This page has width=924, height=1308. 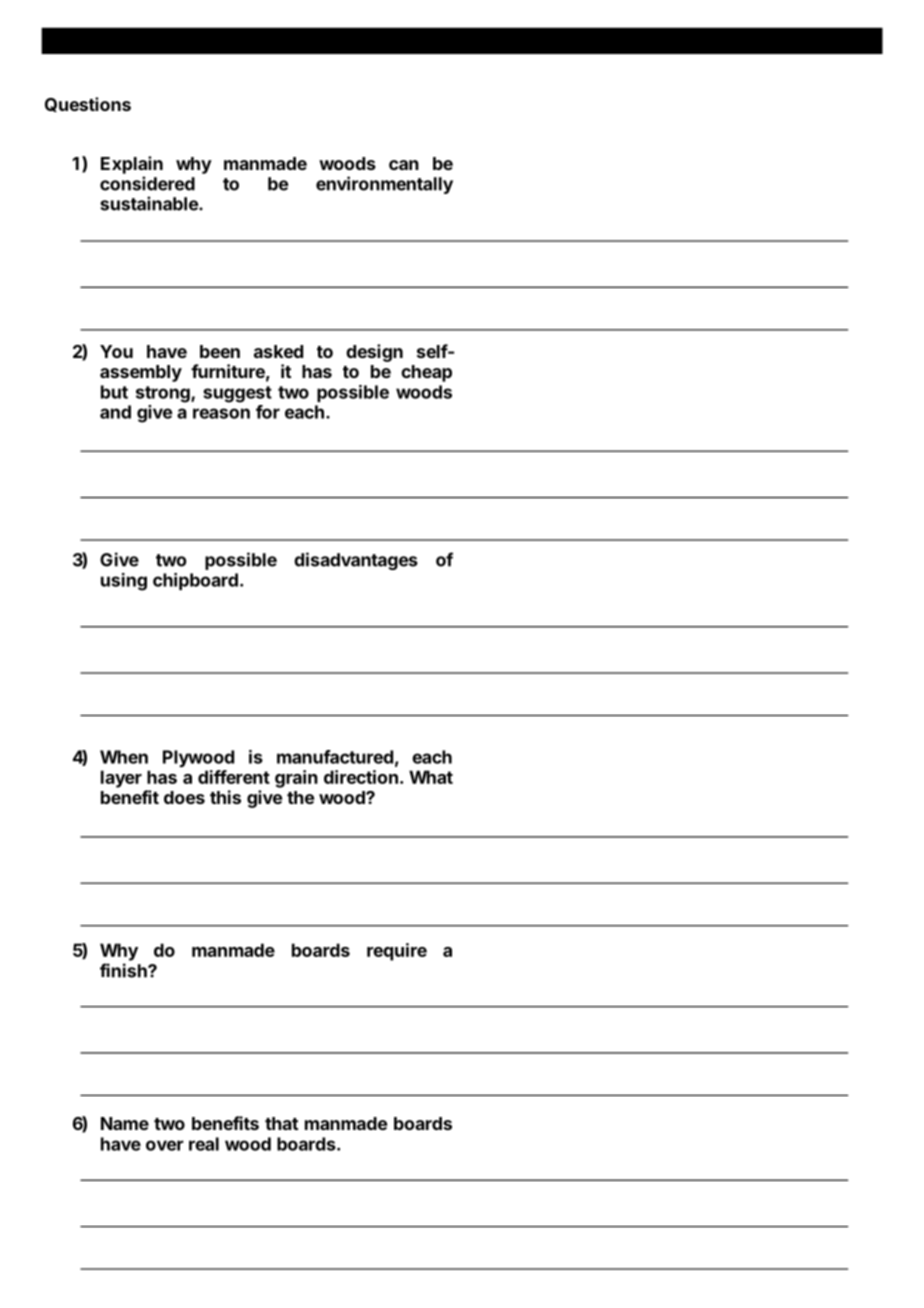 What do you see at coordinates (147, 183) in the page?
I see `considered` at bounding box center [147, 183].
